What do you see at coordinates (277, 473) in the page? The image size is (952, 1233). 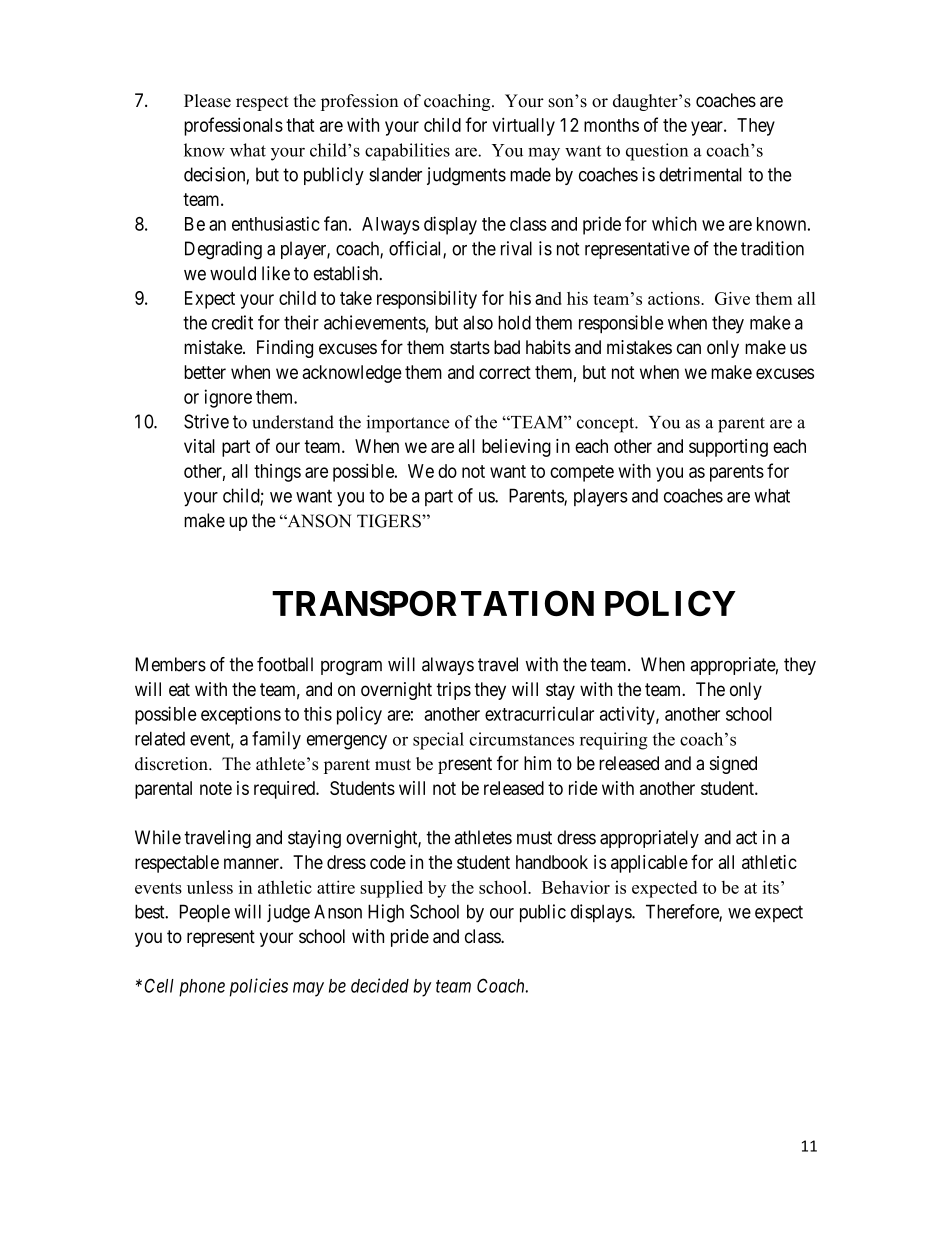 I see `things` at bounding box center [277, 473].
